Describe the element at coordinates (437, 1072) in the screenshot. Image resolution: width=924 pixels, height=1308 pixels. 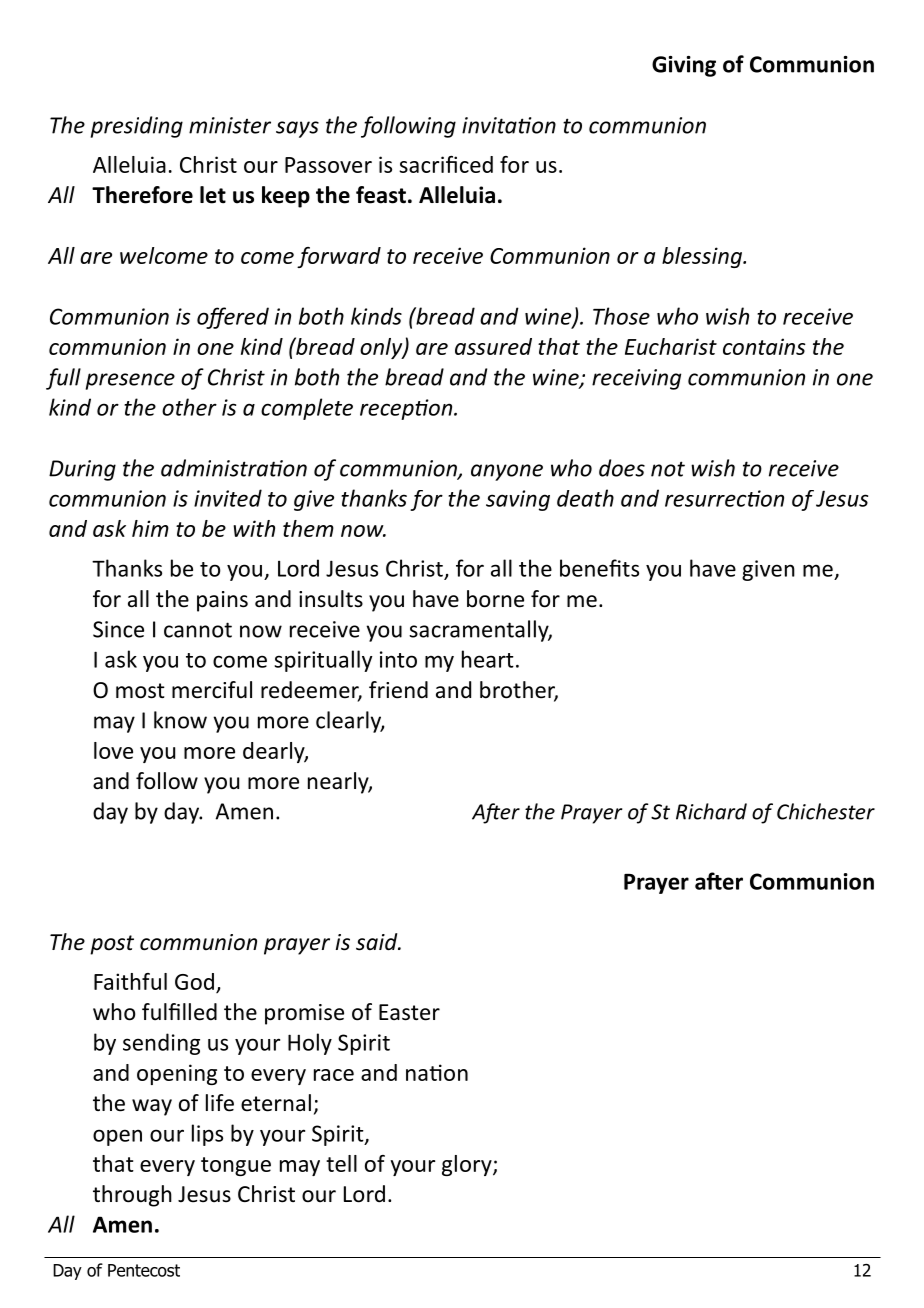
I see `nation` at that location.
